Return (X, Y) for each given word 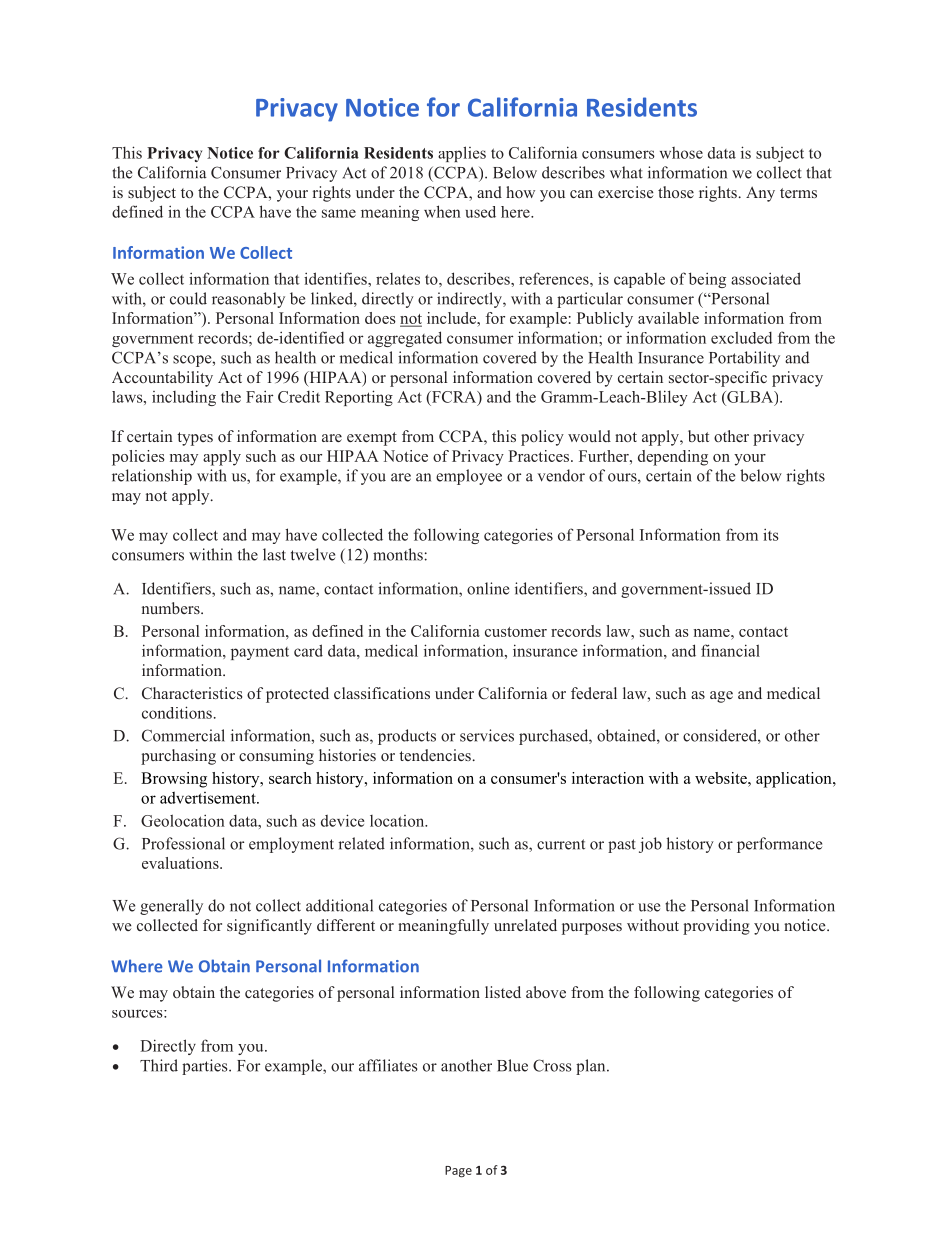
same (339, 213)
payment (260, 653)
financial (730, 650)
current (561, 844)
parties (206, 1067)
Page (458, 1172)
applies (462, 154)
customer (516, 632)
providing (716, 927)
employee (469, 477)
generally (171, 907)
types (195, 439)
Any (760, 194)
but (698, 436)
